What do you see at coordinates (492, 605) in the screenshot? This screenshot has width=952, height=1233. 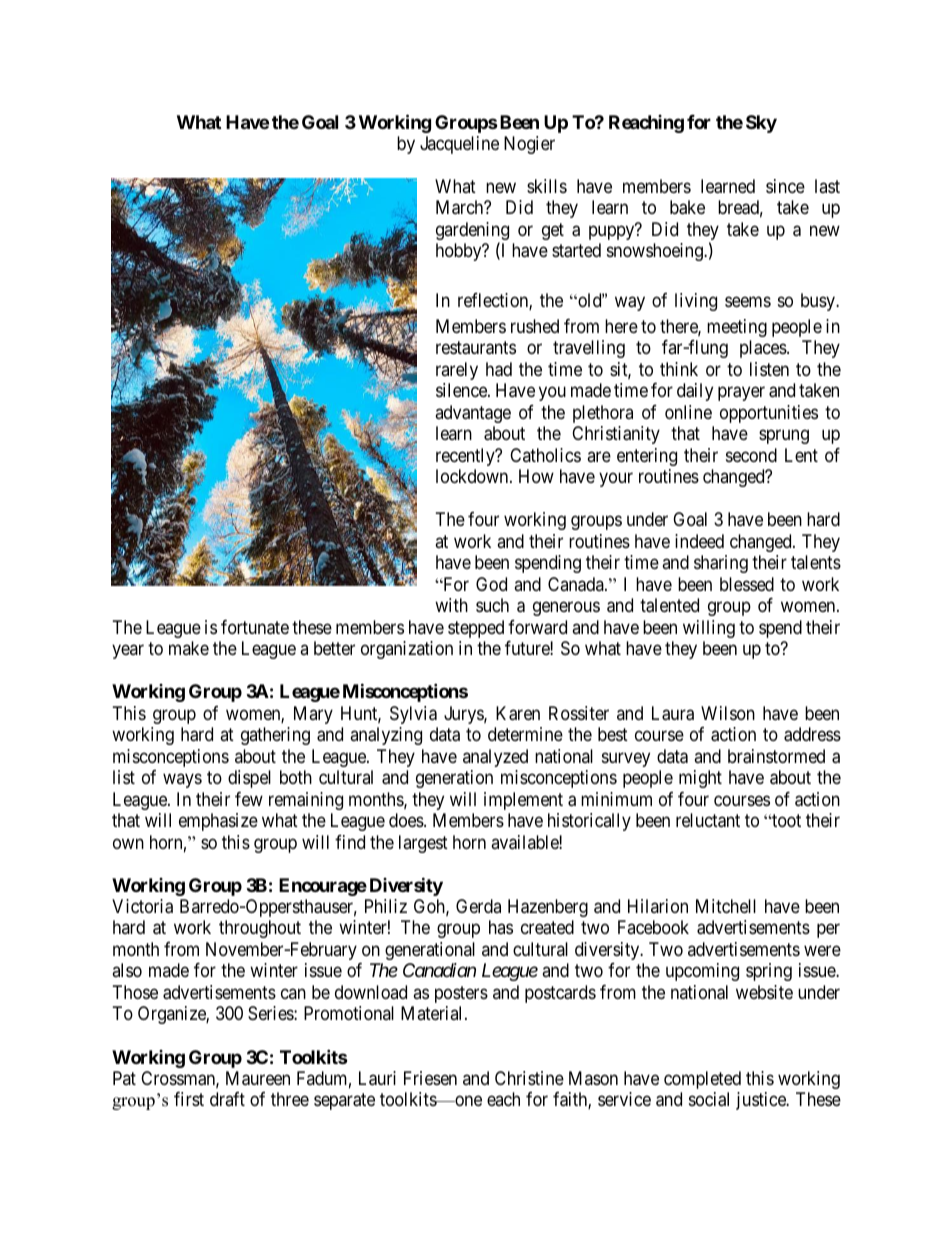 I see `such` at bounding box center [492, 605].
